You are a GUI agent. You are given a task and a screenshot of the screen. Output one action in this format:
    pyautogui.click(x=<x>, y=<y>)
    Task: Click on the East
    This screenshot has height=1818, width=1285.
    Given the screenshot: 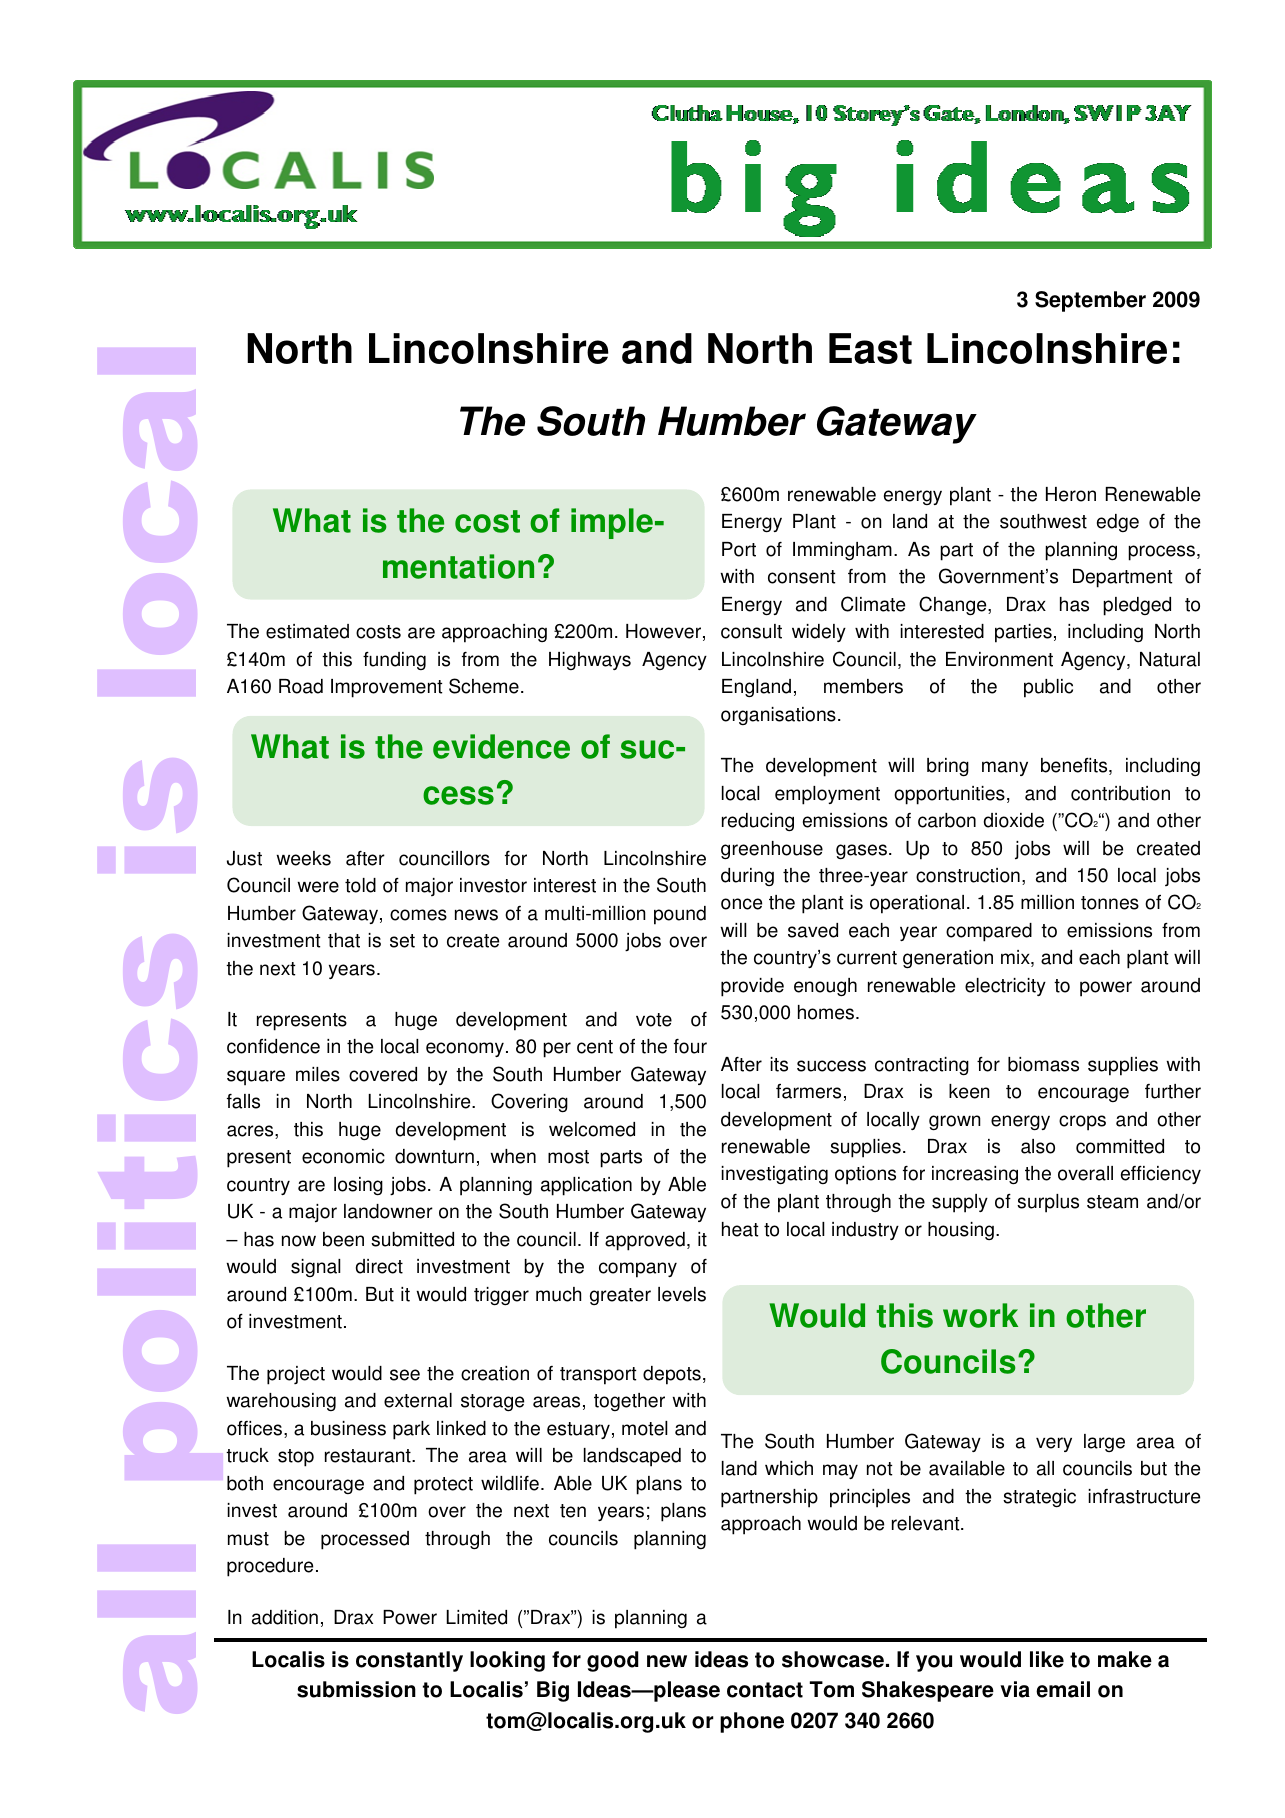 What is the action you would take?
    pyautogui.click(x=870, y=348)
